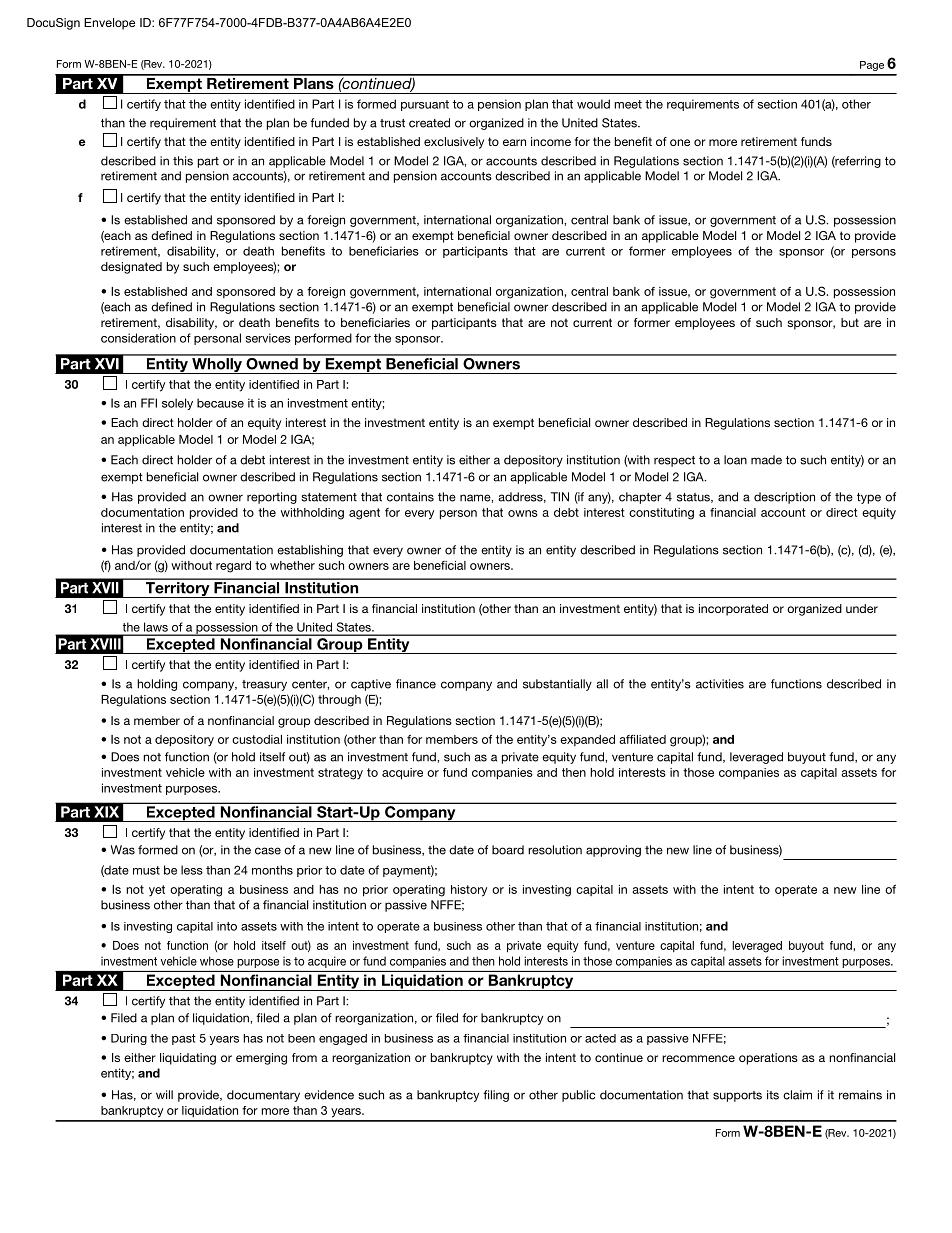  Describe the element at coordinates (233, 567) in the screenshot. I see `regard` at that location.
